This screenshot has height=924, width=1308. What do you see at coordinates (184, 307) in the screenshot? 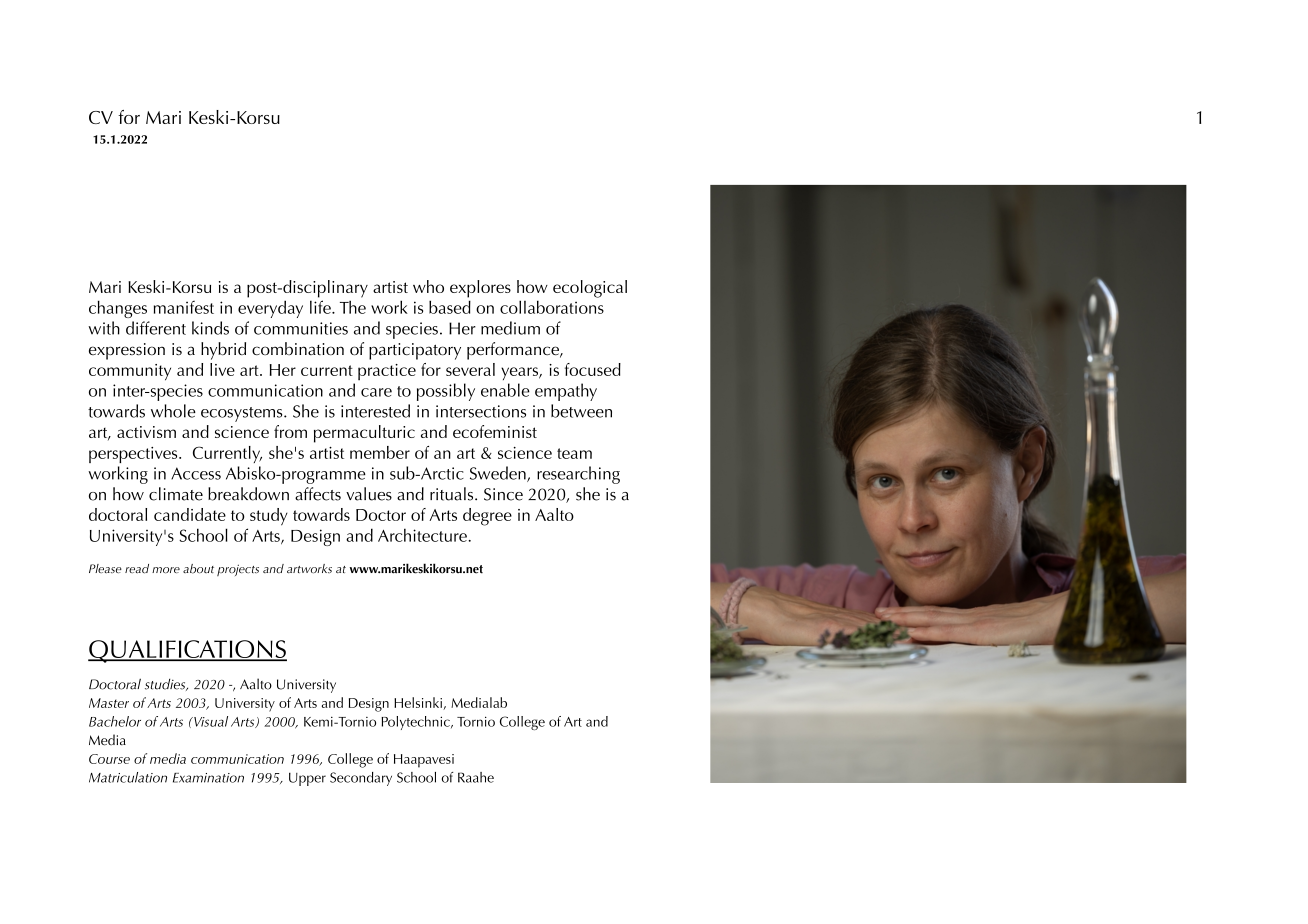
I see `manifest` at bounding box center [184, 307].
